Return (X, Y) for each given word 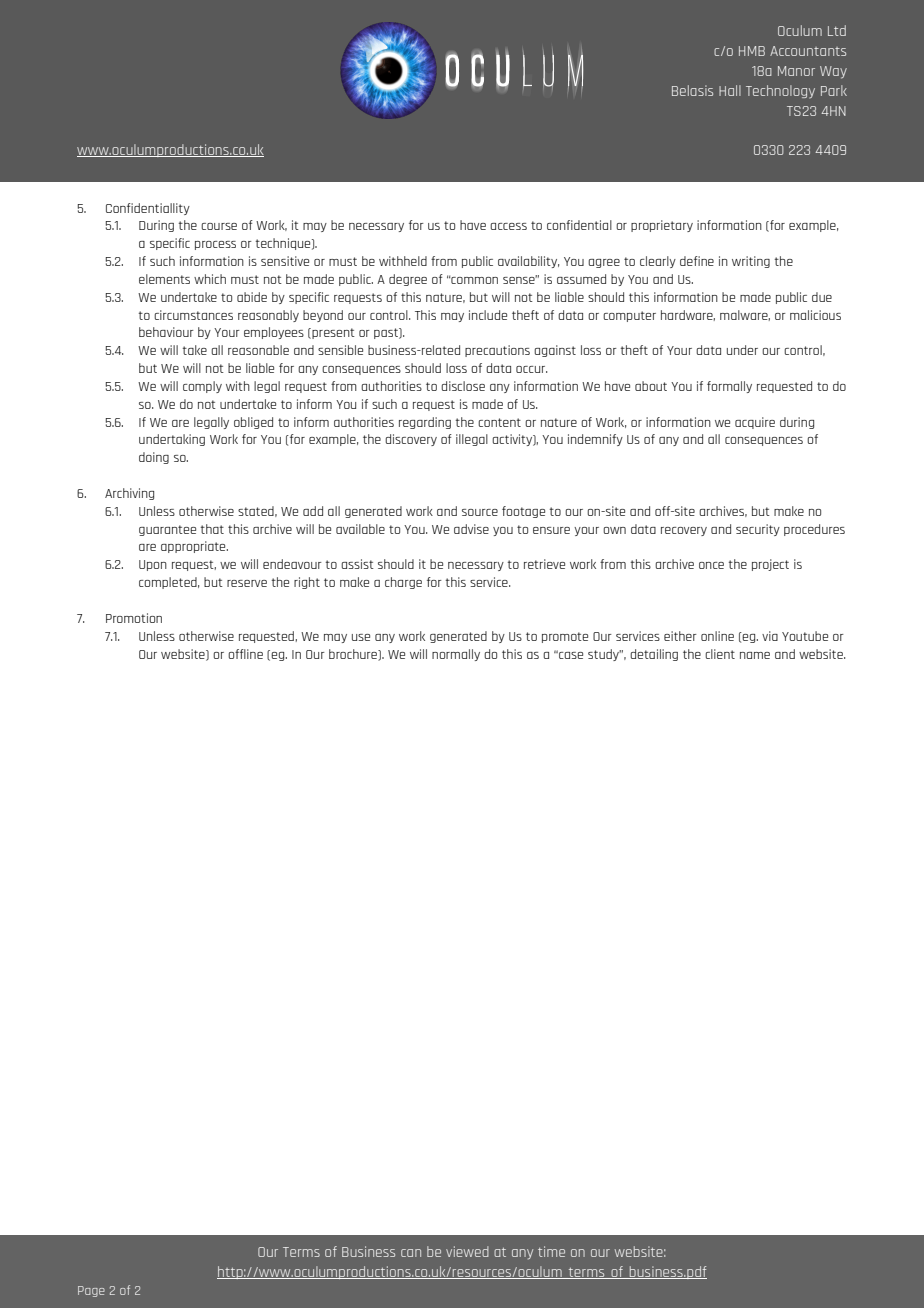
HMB (752, 51)
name (755, 655)
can (411, 1253)
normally (456, 655)
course (219, 226)
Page (91, 1291)
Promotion (134, 618)
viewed (467, 1251)
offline (245, 654)
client (720, 654)
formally (729, 387)
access (508, 226)
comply (202, 387)
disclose (463, 386)
